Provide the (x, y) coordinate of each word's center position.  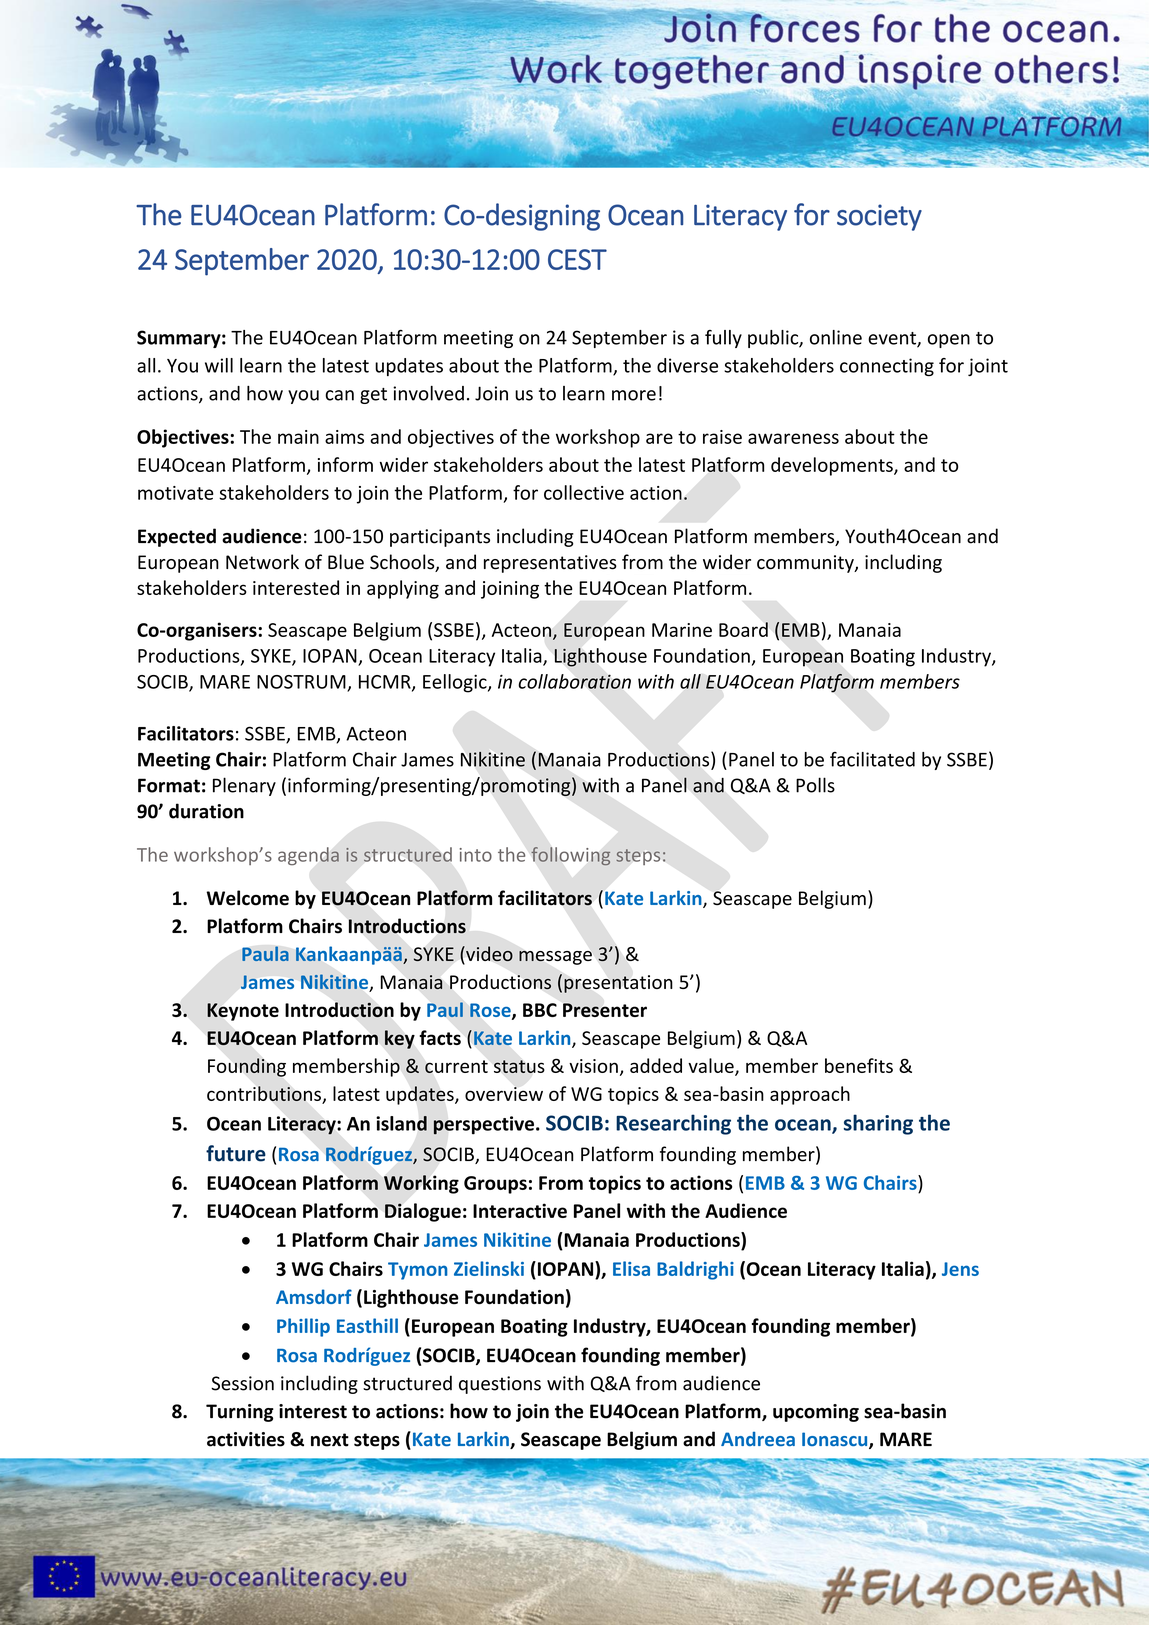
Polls (815, 785)
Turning (240, 1413)
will (219, 365)
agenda (308, 856)
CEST (577, 259)
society (879, 217)
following (570, 856)
